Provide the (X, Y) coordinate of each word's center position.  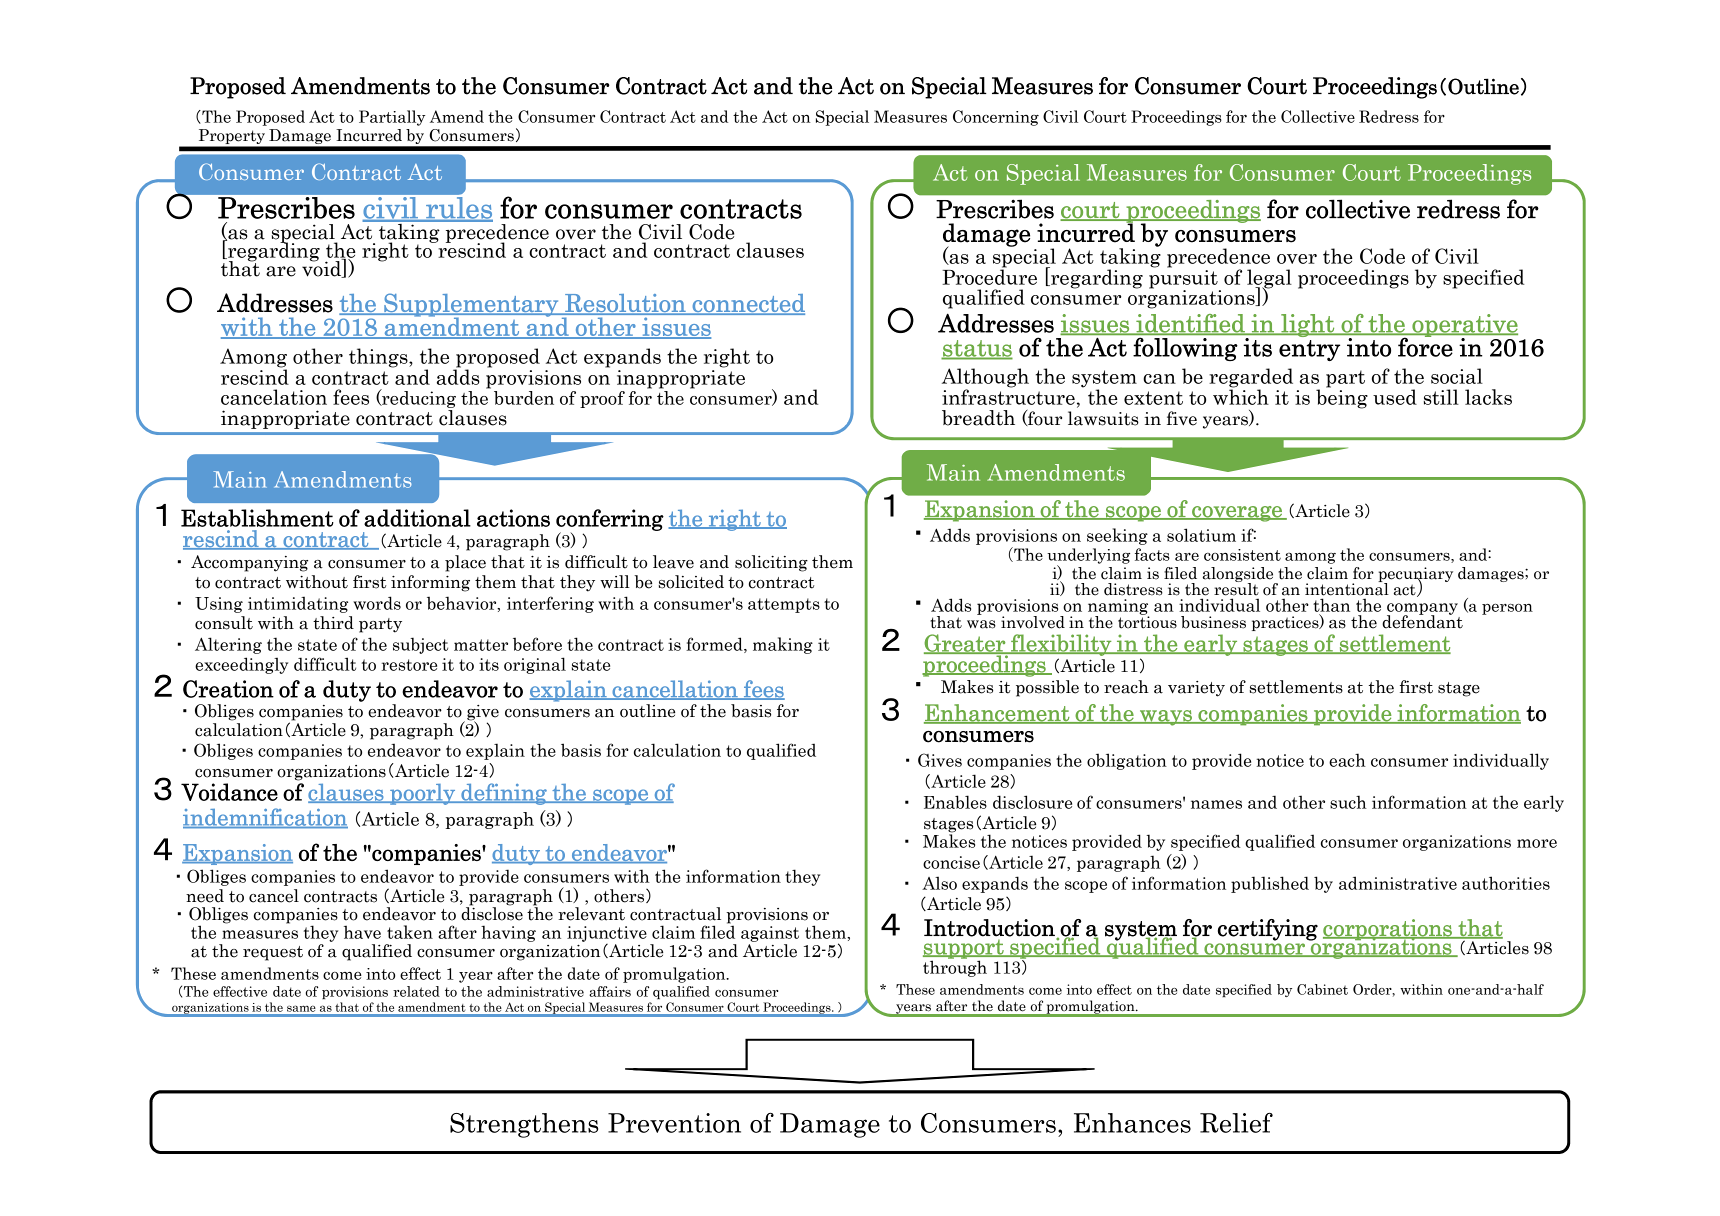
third (333, 623)
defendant (1422, 621)
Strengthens (524, 1125)
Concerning (996, 118)
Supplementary (471, 306)
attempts (784, 605)
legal (1269, 280)
